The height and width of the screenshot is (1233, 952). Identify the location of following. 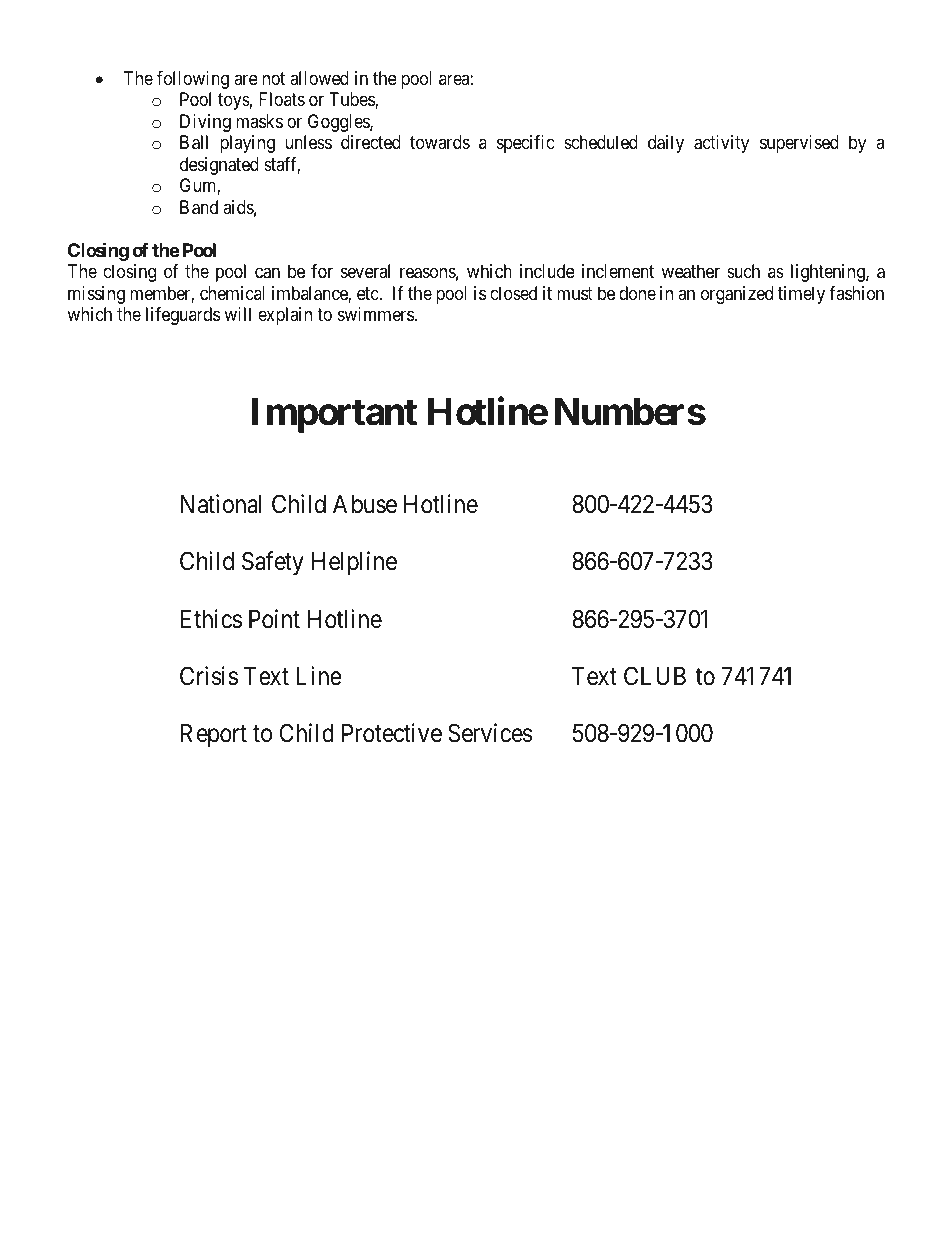
(193, 80).
